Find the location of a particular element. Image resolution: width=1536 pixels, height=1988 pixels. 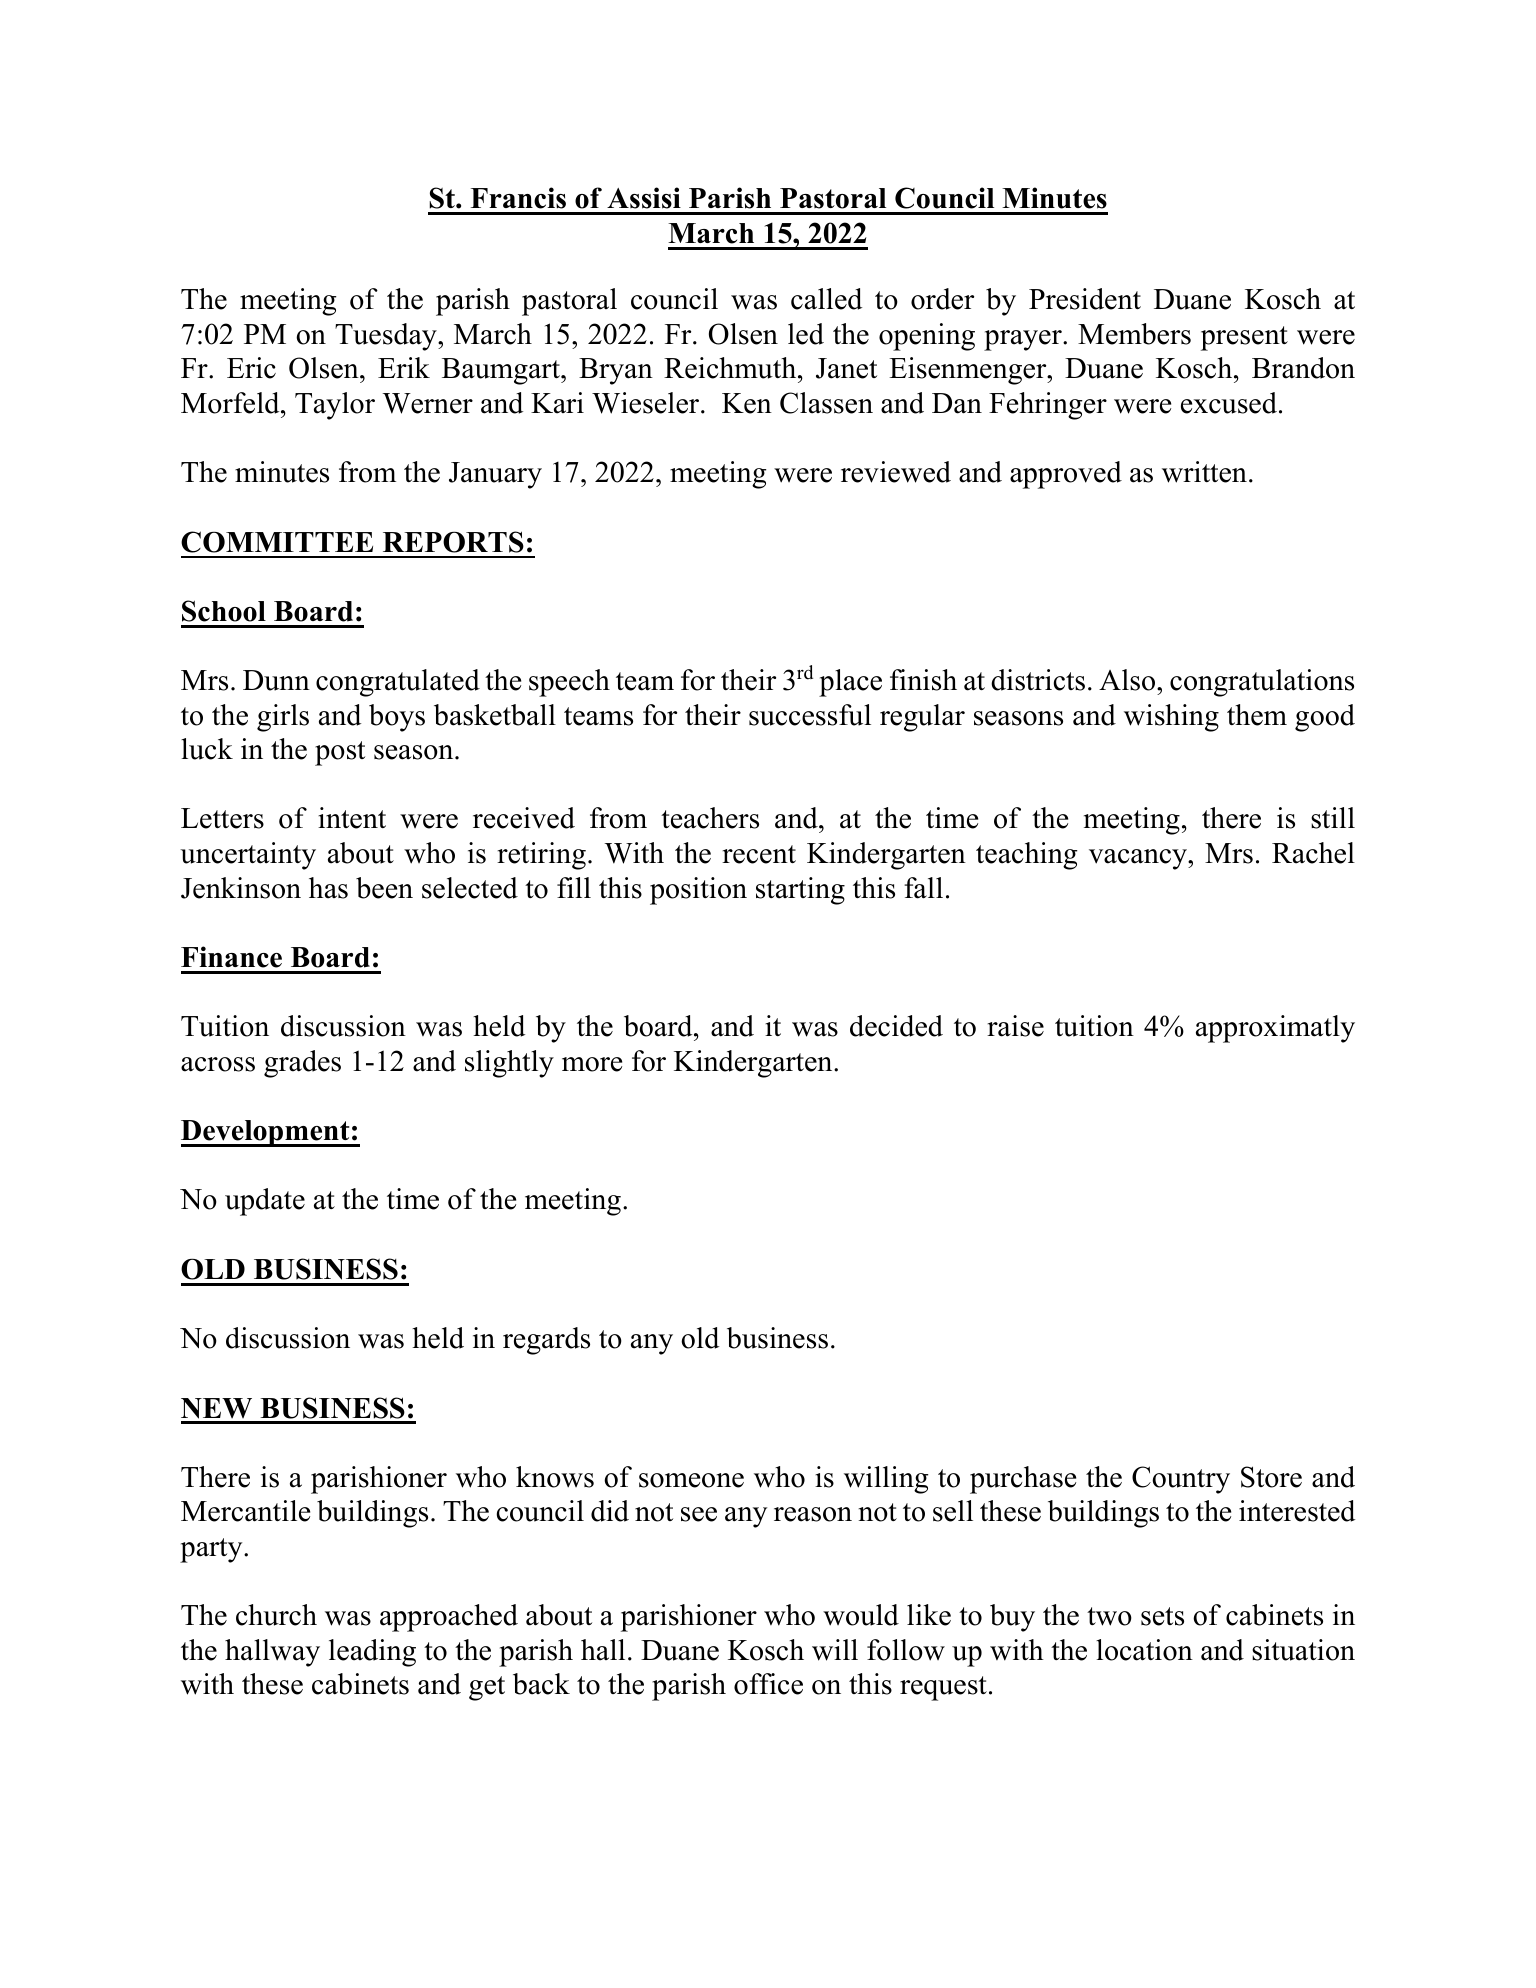

Tuesday is located at coordinates (387, 337).
